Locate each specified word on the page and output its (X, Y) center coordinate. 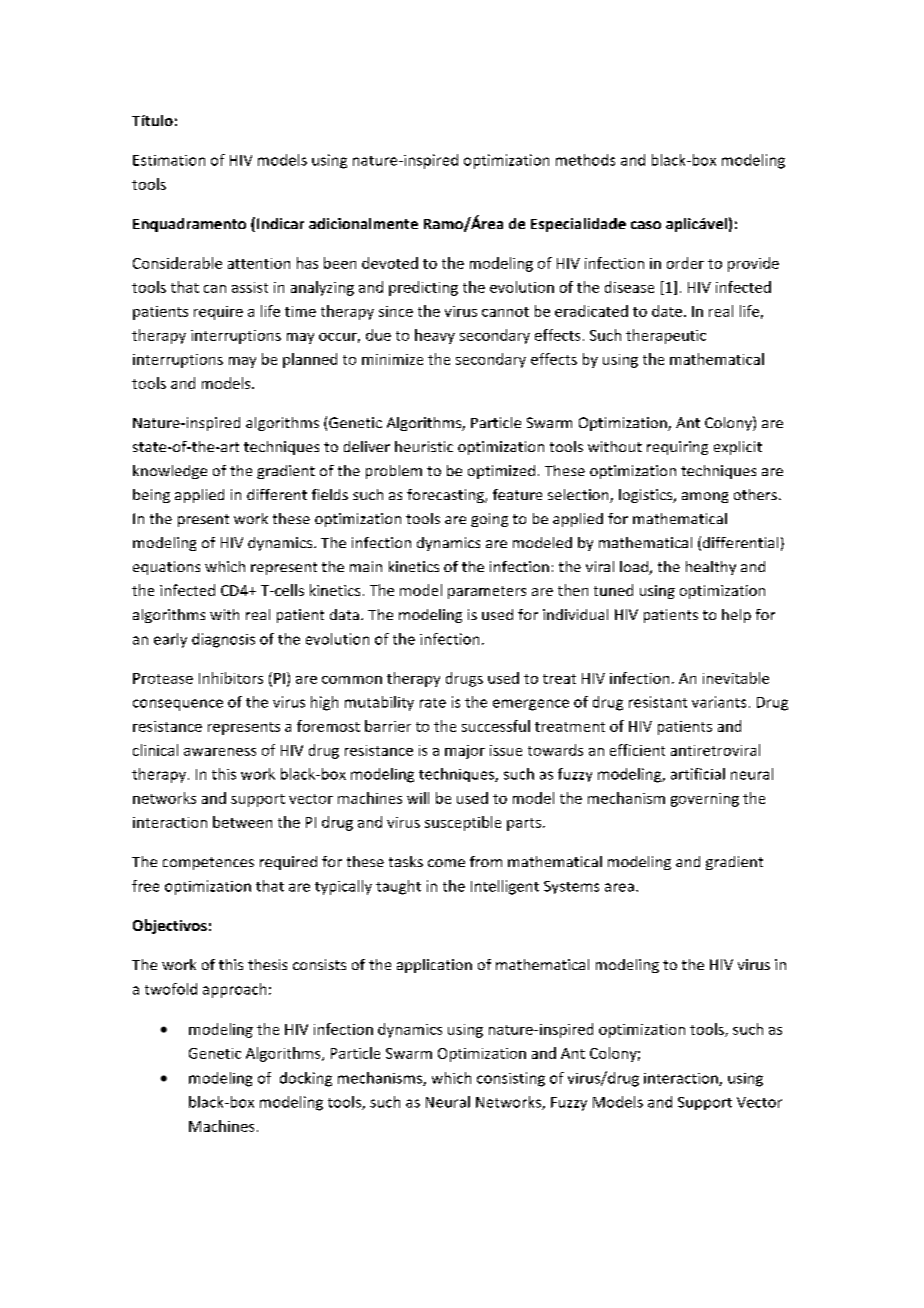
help (736, 616)
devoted (390, 263)
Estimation (169, 160)
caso (646, 225)
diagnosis (223, 640)
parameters (487, 592)
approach (234, 990)
